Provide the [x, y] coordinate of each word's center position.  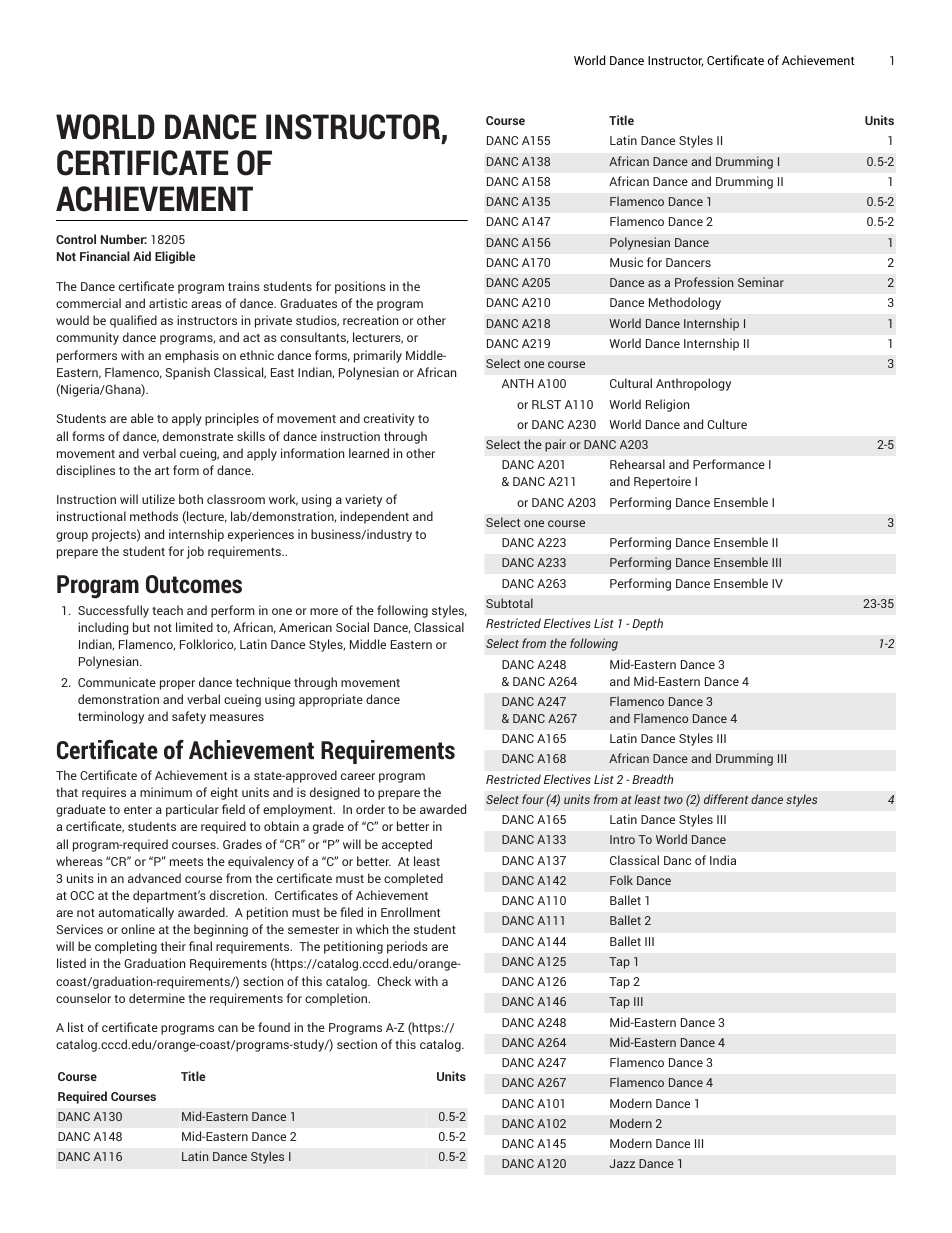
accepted [407, 845]
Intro [622, 839]
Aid [142, 256]
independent [374, 517]
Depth [647, 624]
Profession [704, 282]
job [195, 552]
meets [186, 862]
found [274, 1027]
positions [360, 287]
